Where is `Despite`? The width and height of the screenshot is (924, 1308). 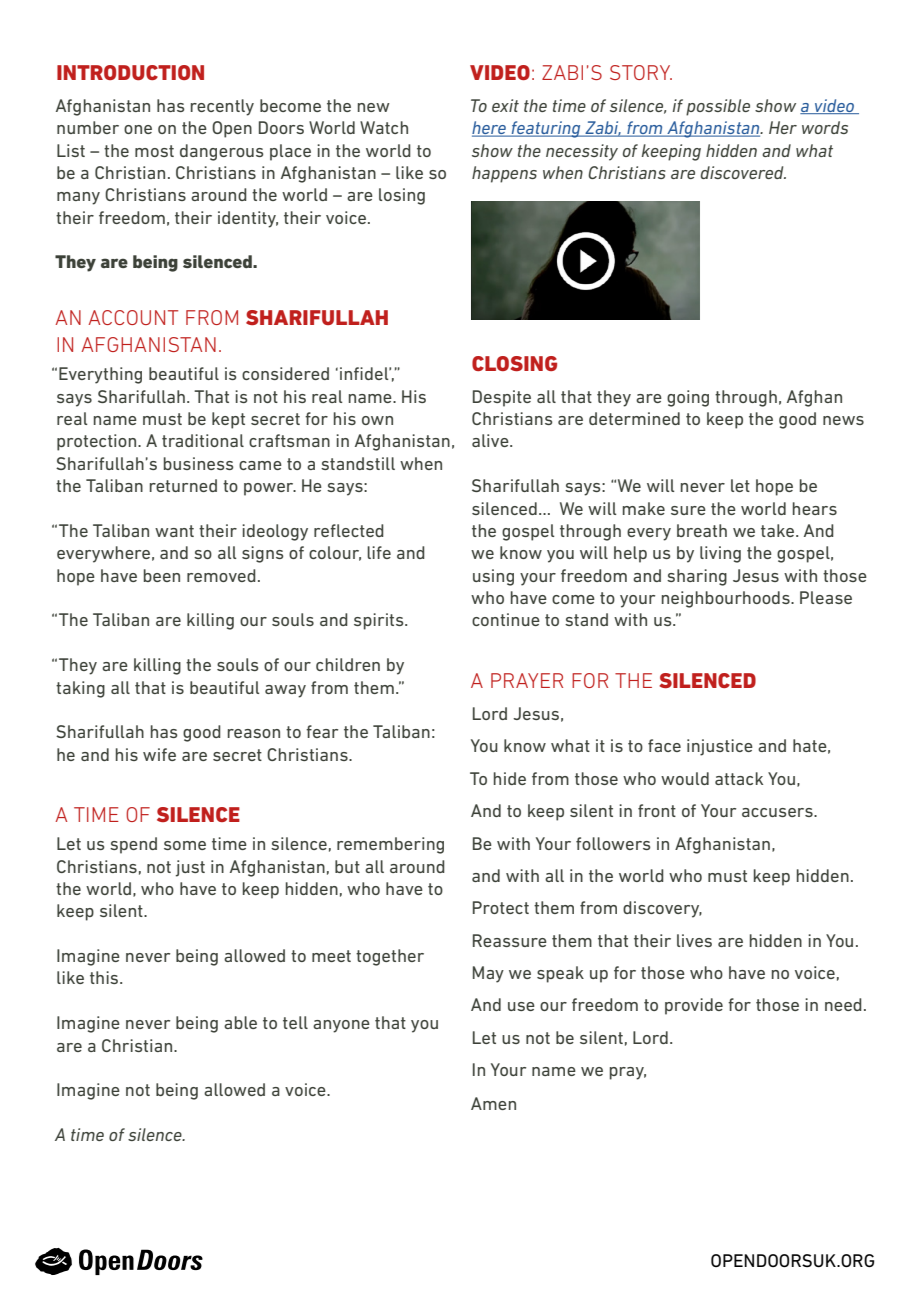 Despite is located at coordinates (502, 398).
